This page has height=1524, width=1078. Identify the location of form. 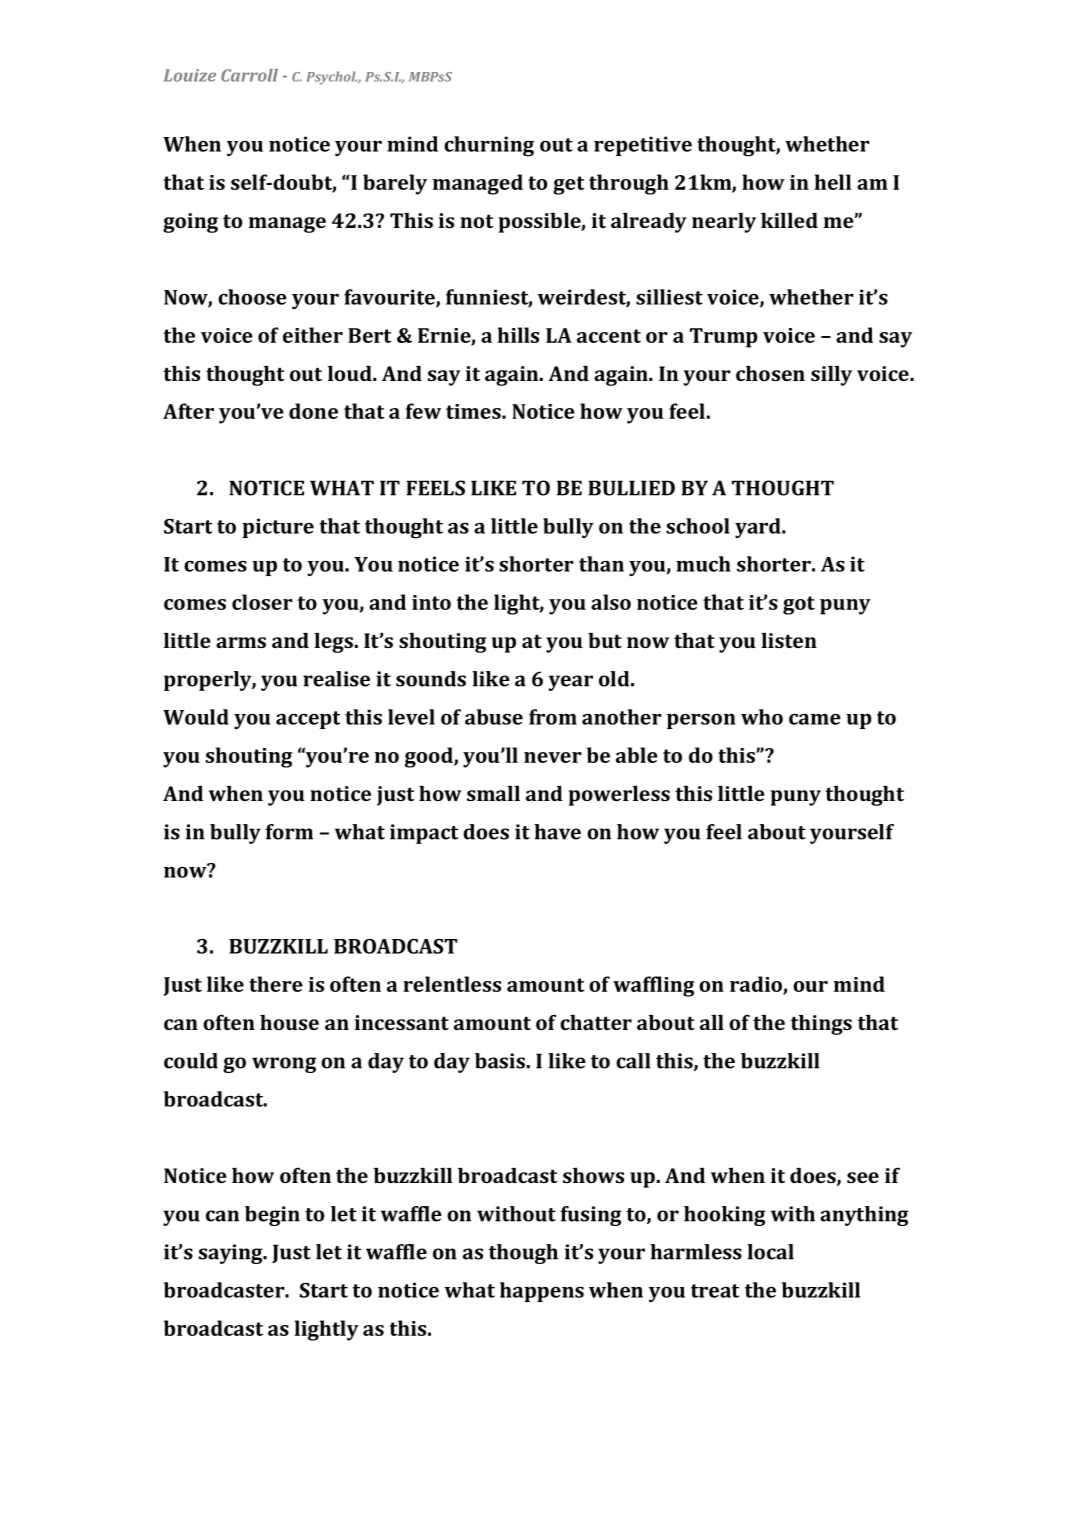
(289, 832).
